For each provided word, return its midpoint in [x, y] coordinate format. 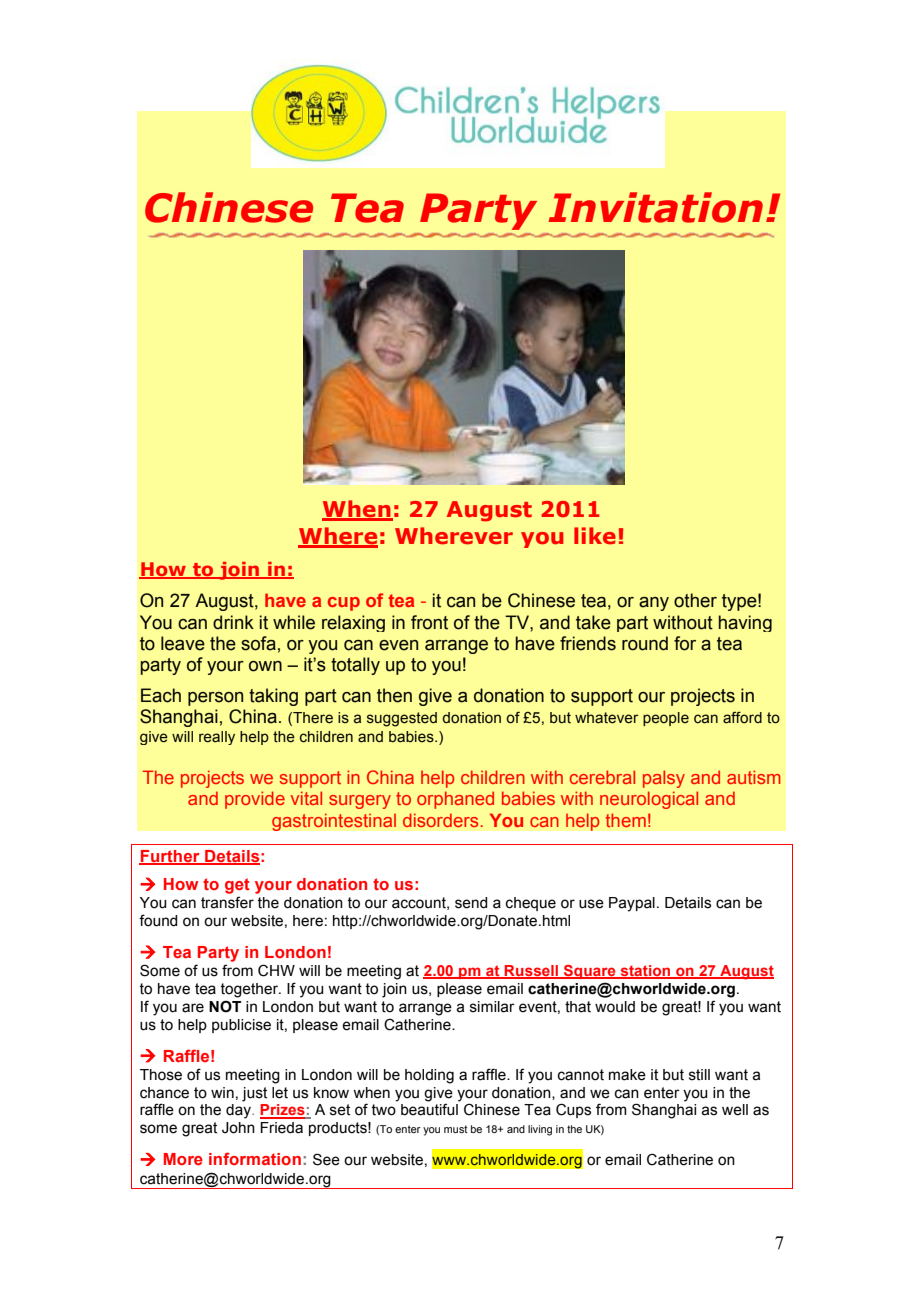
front [429, 622]
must [456, 1129]
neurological [649, 800]
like [595, 536]
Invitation [655, 207]
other [695, 600]
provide [255, 800]
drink [233, 622]
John [238, 1128]
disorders [442, 820]
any [654, 604]
